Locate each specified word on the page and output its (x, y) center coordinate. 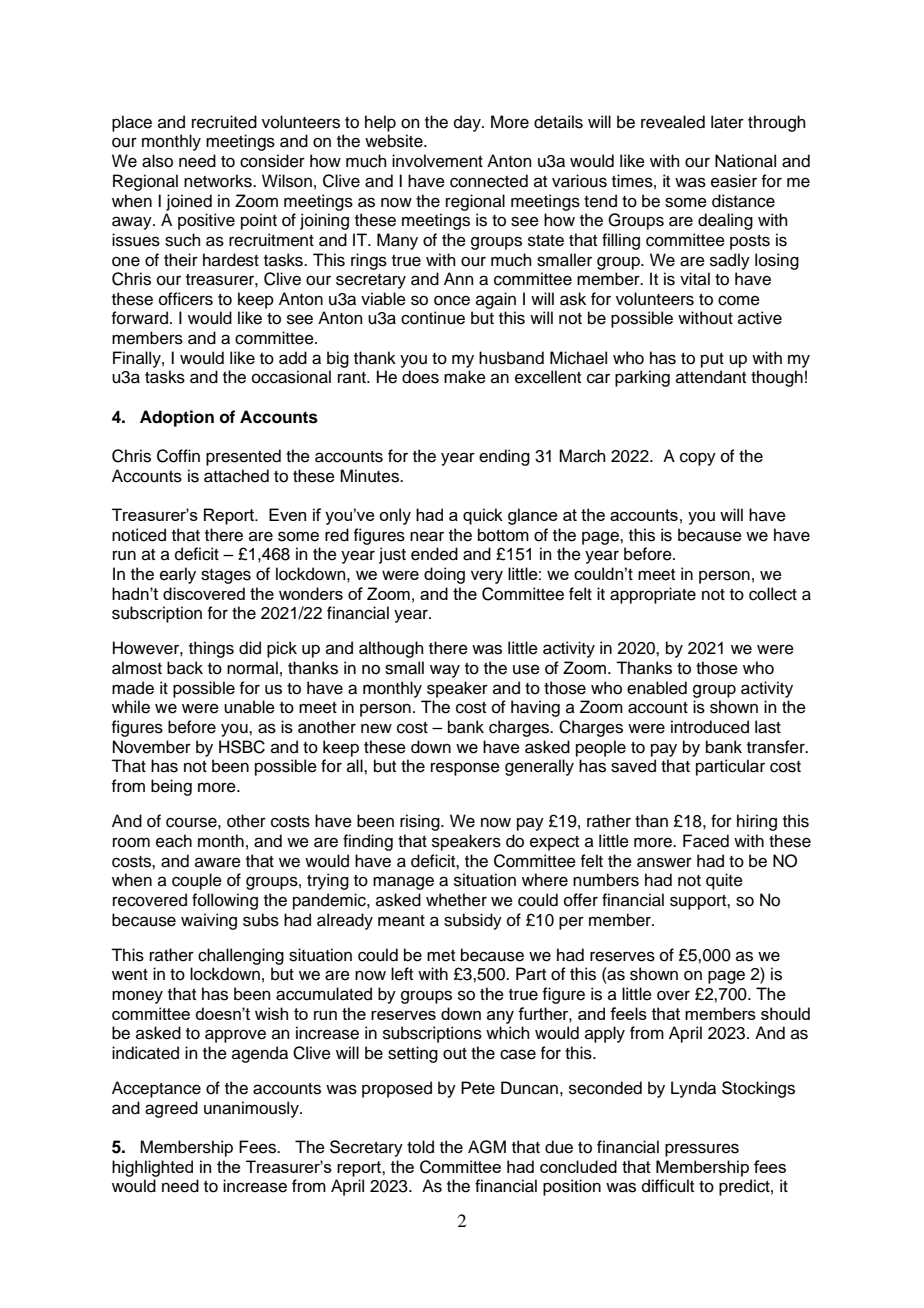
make (465, 377)
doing (444, 575)
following (225, 901)
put (712, 360)
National (745, 161)
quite (724, 881)
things (211, 649)
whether (456, 900)
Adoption (177, 418)
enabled (657, 688)
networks (219, 181)
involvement (437, 161)
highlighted (152, 1168)
